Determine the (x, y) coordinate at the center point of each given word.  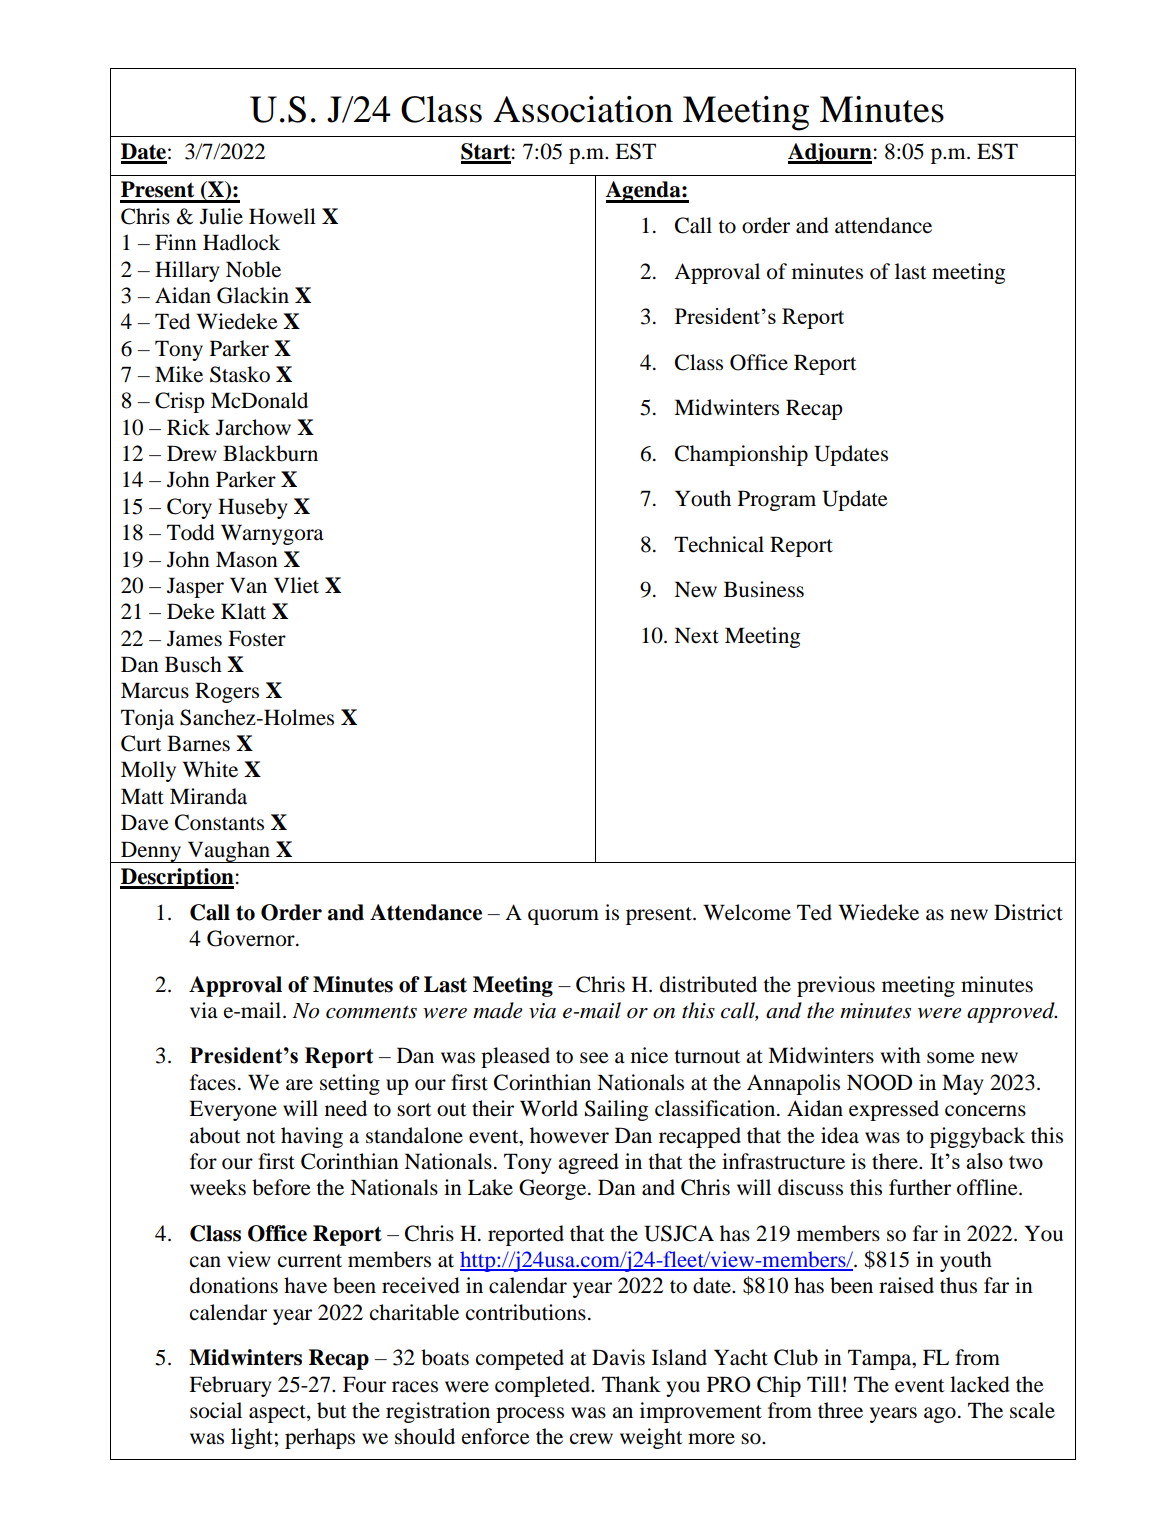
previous (836, 986)
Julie (221, 216)
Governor (252, 938)
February (230, 1386)
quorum (563, 917)
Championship (741, 455)
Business (764, 589)
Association (583, 109)
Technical (719, 544)
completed (543, 1386)
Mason (247, 559)
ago (940, 1415)
